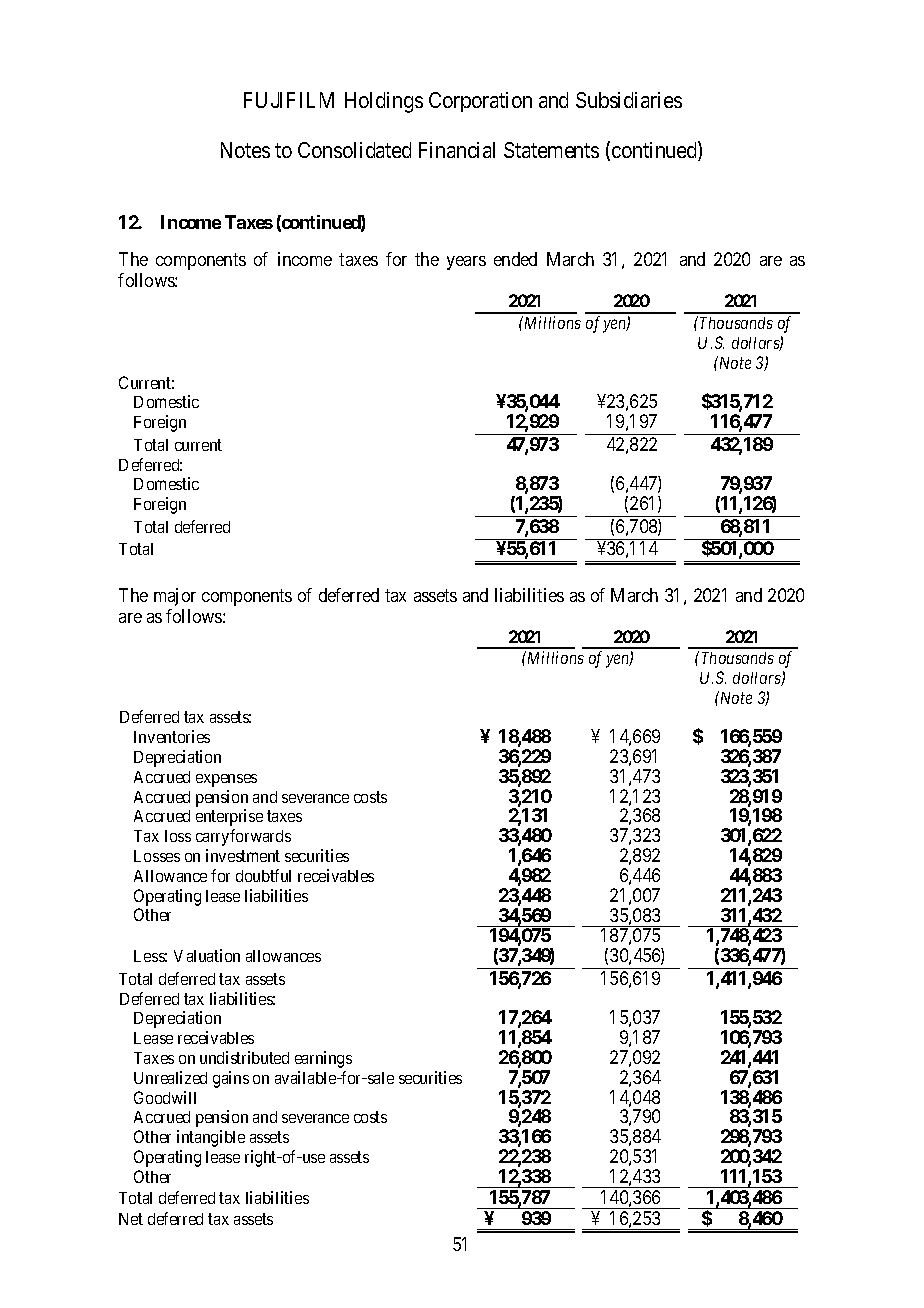 The height and width of the screenshot is (1308, 924). What do you see at coordinates (263, 875) in the screenshot?
I see `doubtful` at bounding box center [263, 875].
